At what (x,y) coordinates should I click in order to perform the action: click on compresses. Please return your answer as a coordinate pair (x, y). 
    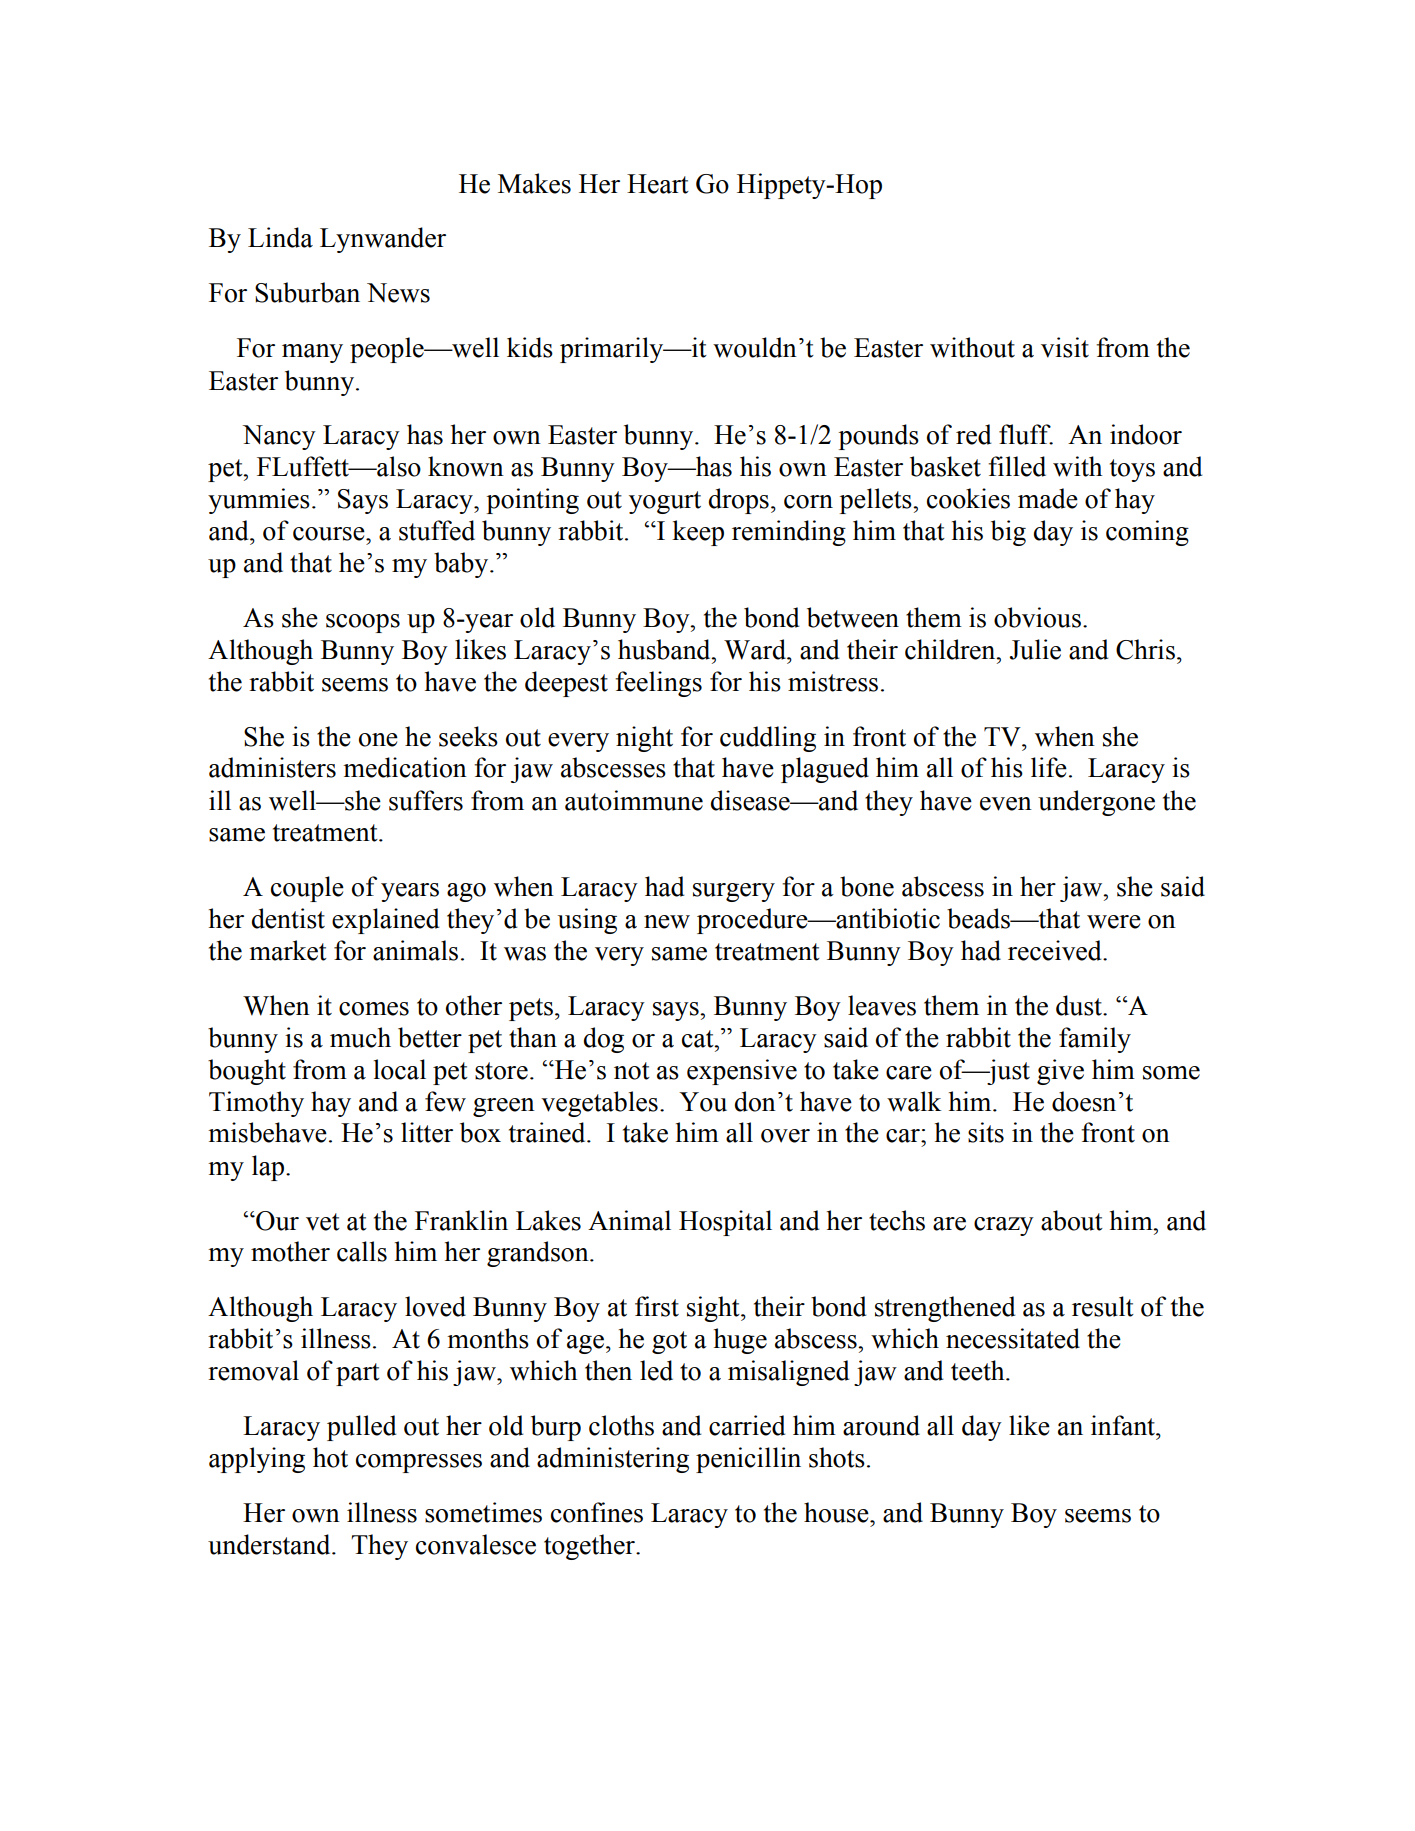
    Looking at the image, I should click on (419, 1463).
